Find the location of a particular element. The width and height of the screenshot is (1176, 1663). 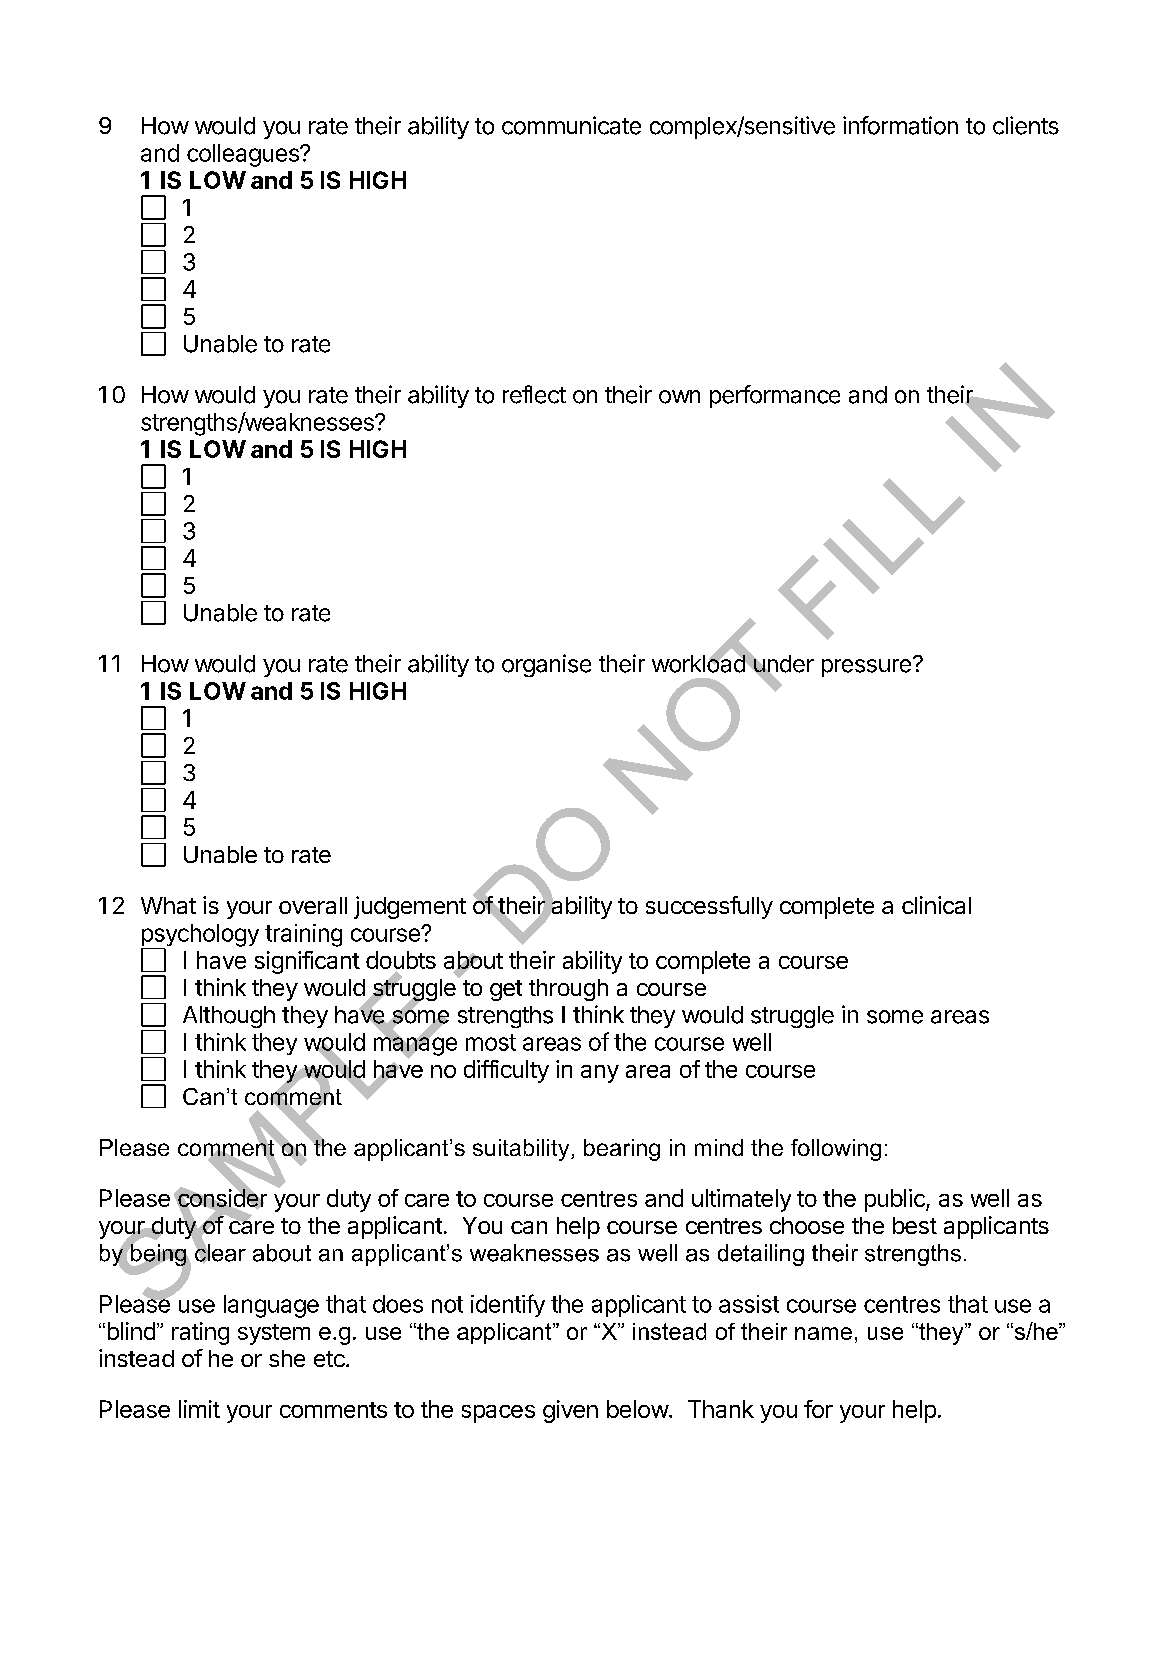

colleagues is located at coordinates (244, 155).
